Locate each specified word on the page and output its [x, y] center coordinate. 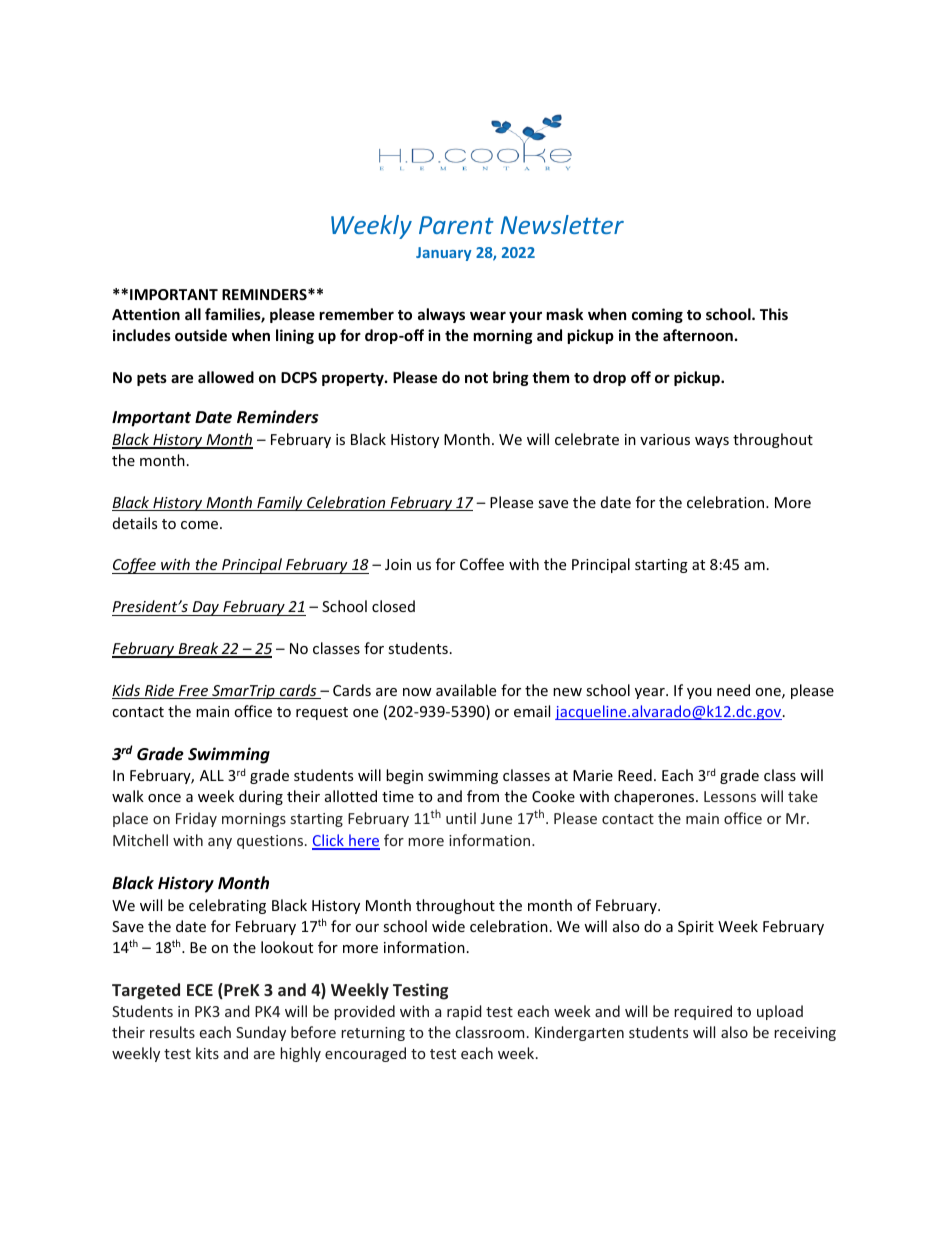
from [483, 796]
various [665, 439]
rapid [464, 1012]
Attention [146, 314]
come [201, 525]
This [774, 314]
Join [398, 564]
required [703, 1012]
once [164, 798]
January [444, 254]
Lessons [730, 796]
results [172, 1032]
